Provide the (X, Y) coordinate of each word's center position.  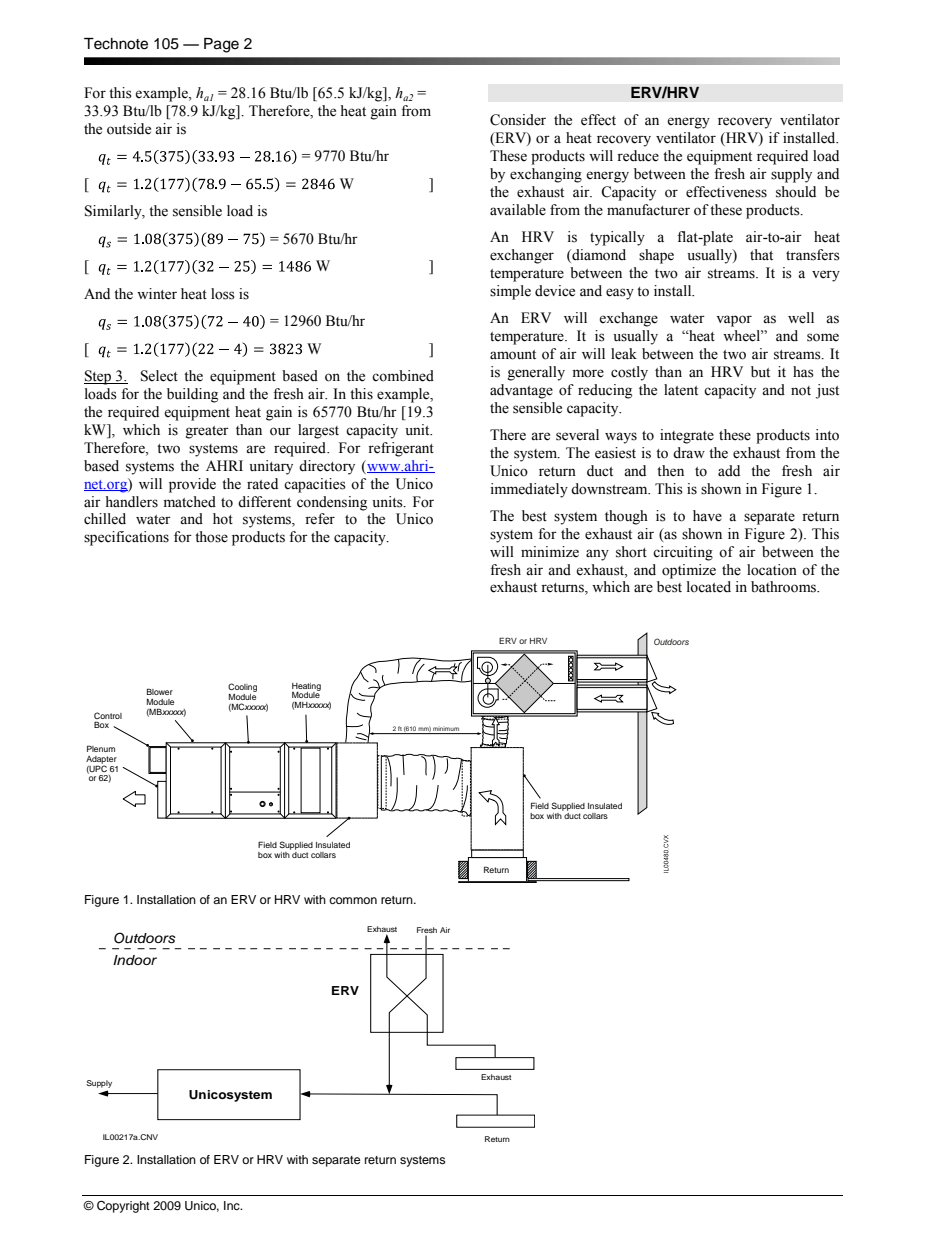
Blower (160, 691)
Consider (518, 120)
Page (221, 45)
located (709, 587)
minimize (550, 552)
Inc (233, 1205)
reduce (638, 156)
